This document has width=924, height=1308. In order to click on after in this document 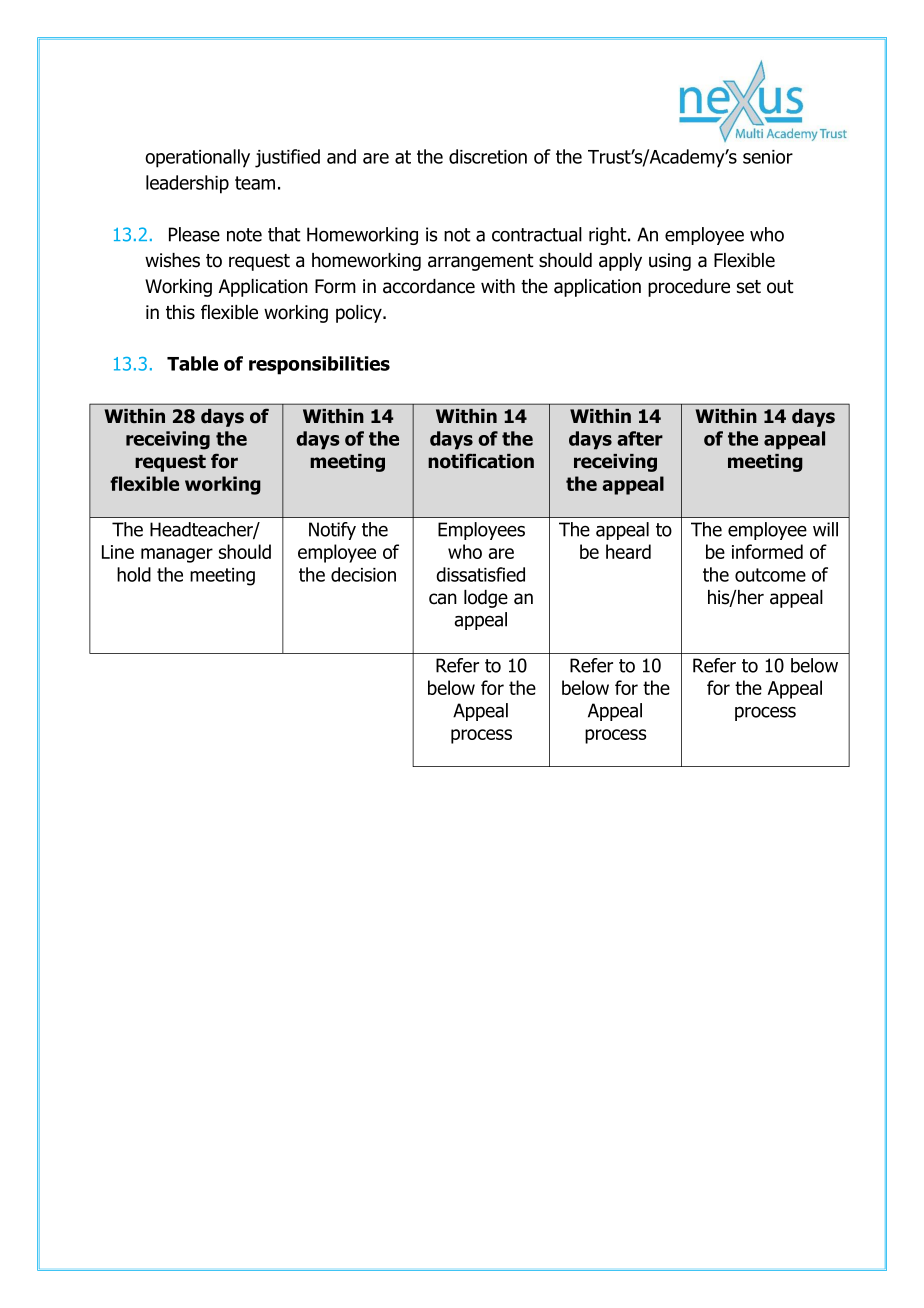, I will do `click(640, 438)`.
